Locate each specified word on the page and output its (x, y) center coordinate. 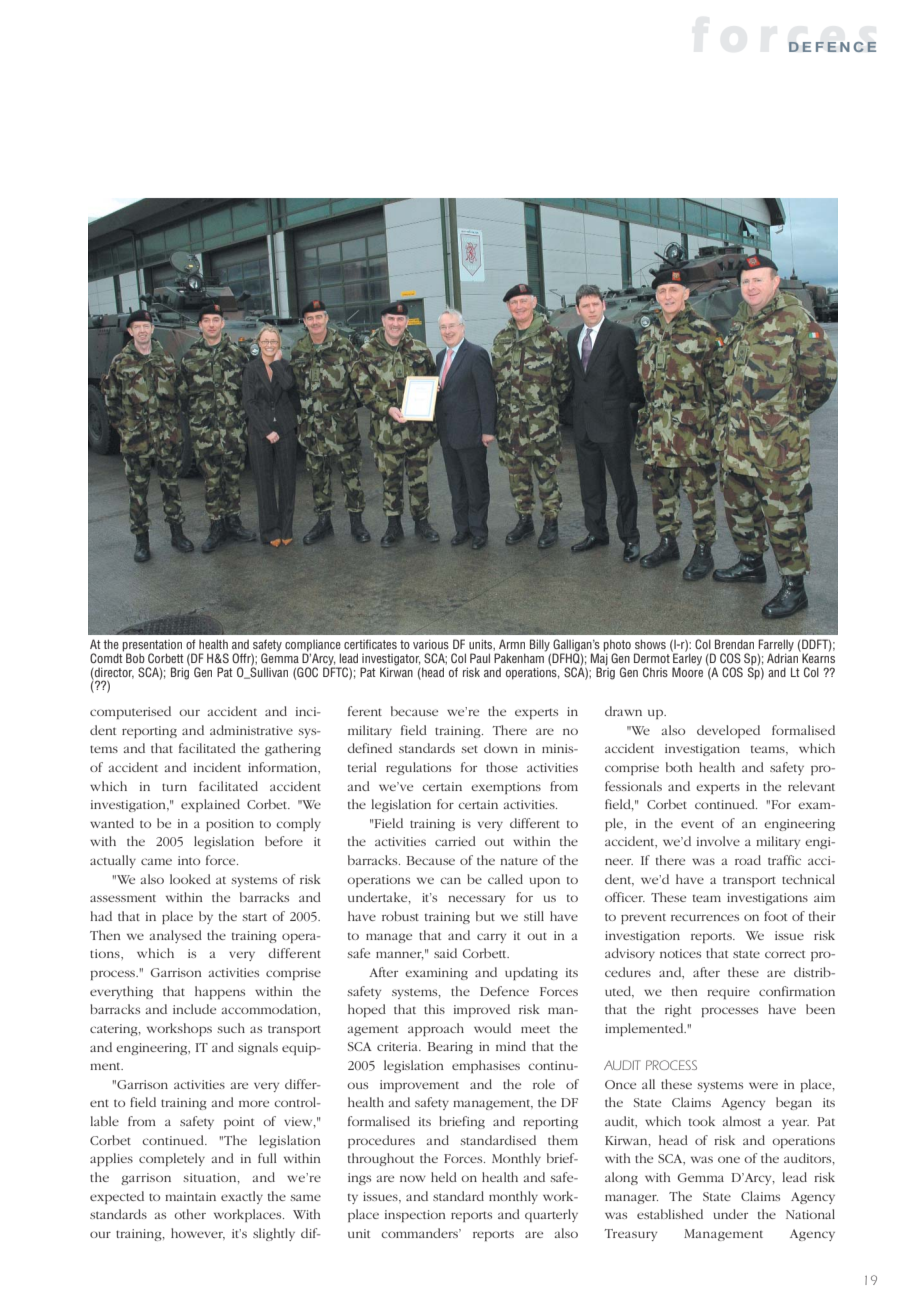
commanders (420, 1233)
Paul (480, 658)
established (670, 1214)
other (190, 1214)
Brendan (734, 644)
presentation (152, 646)
